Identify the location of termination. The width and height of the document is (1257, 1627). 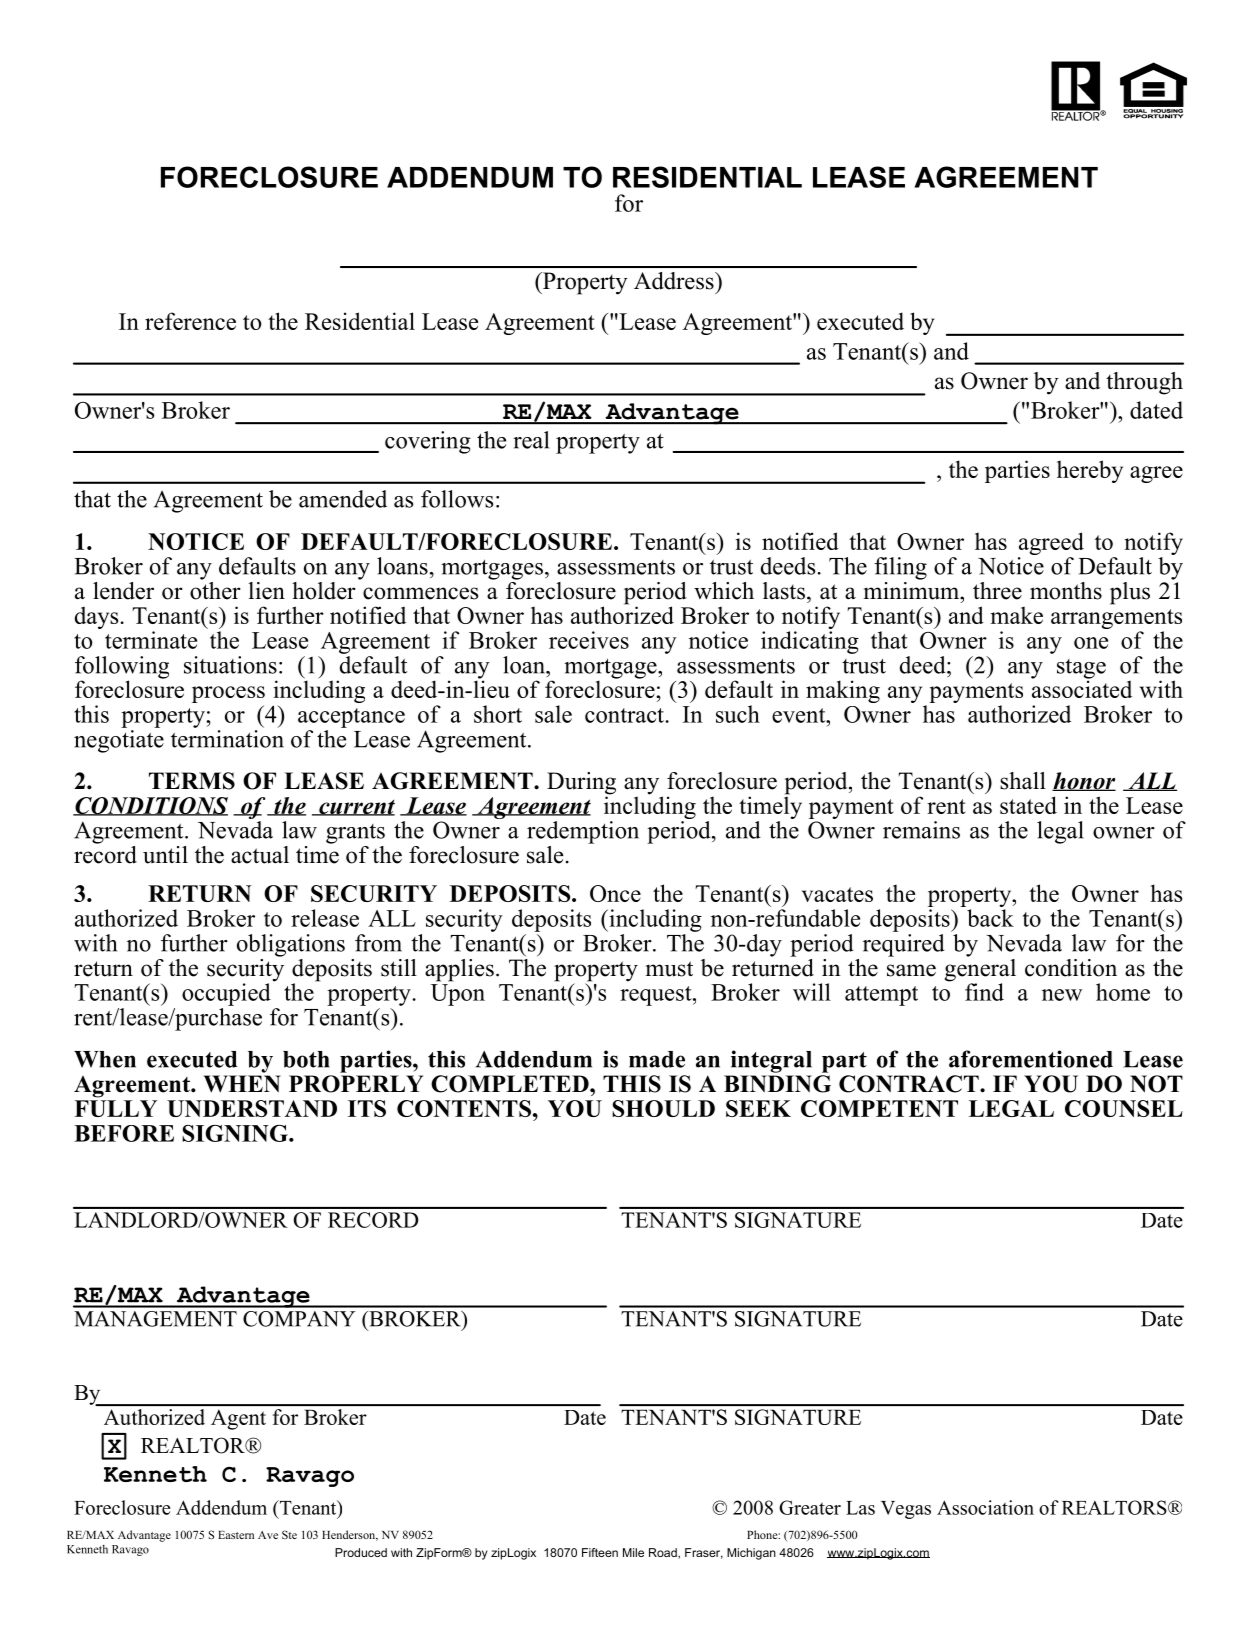
(227, 739).
